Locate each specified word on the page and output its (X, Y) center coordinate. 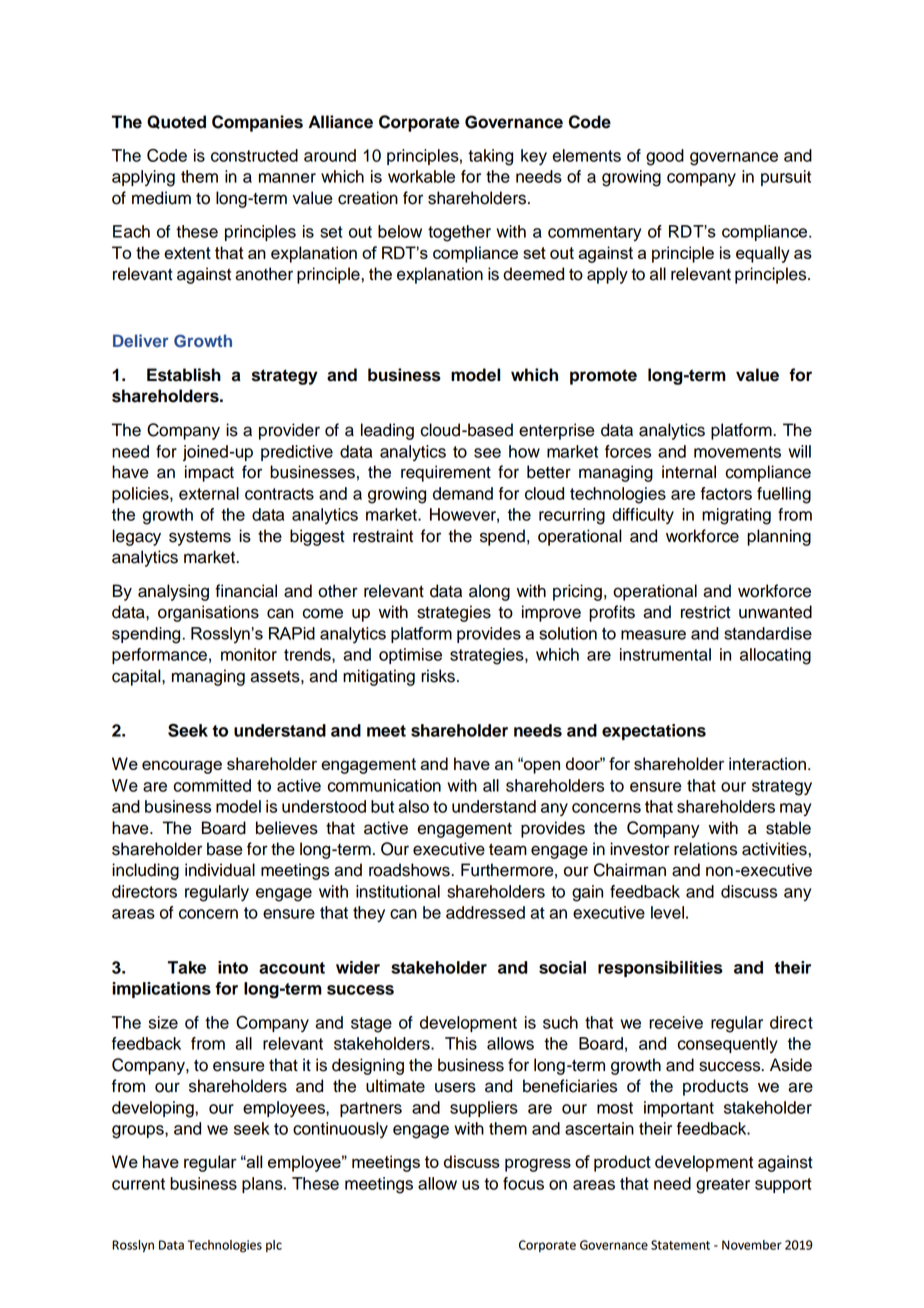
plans (263, 1185)
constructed (254, 155)
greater (723, 1186)
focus (523, 1183)
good (665, 157)
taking (490, 157)
